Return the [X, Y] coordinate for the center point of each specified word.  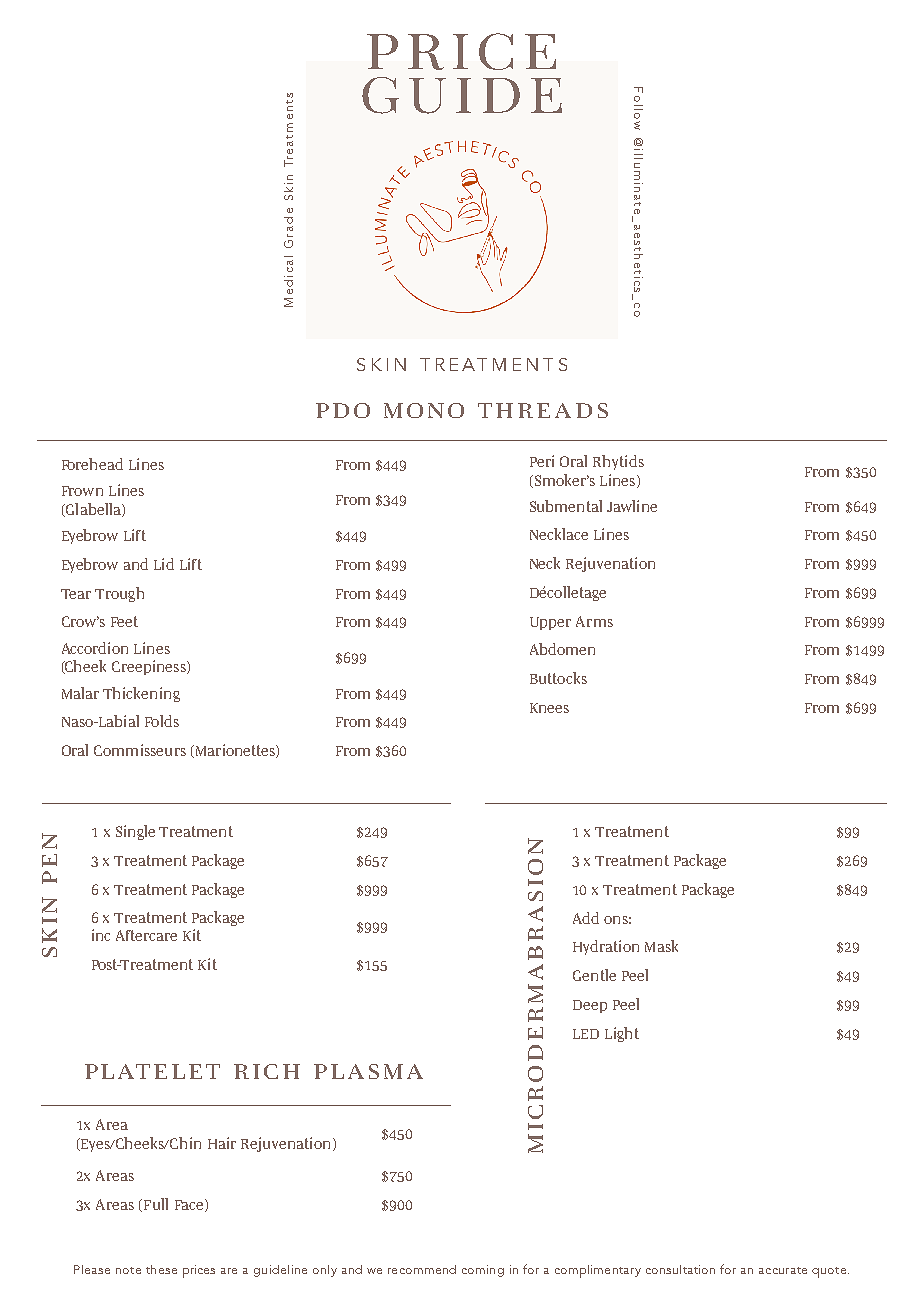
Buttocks [558, 678]
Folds [162, 721]
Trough [119, 594]
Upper [550, 623]
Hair [222, 1143]
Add [586, 918]
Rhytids [618, 462]
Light [622, 1034]
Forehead [92, 464]
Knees [549, 708]
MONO [424, 410]
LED [586, 1034]
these [161, 1269]
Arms [594, 621]
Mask [661, 946]
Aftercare [146, 935]
